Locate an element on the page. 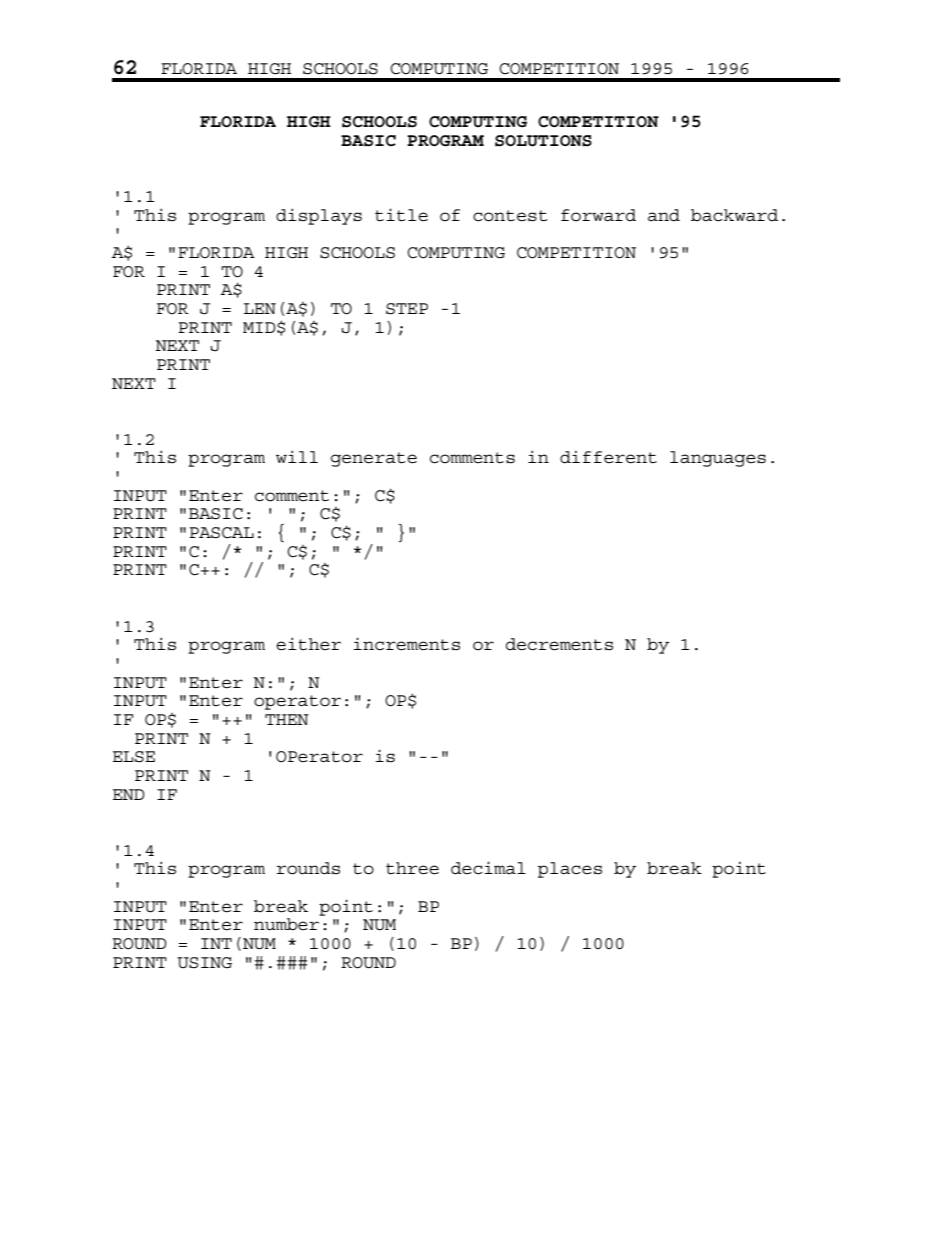  displays is located at coordinates (319, 216).
